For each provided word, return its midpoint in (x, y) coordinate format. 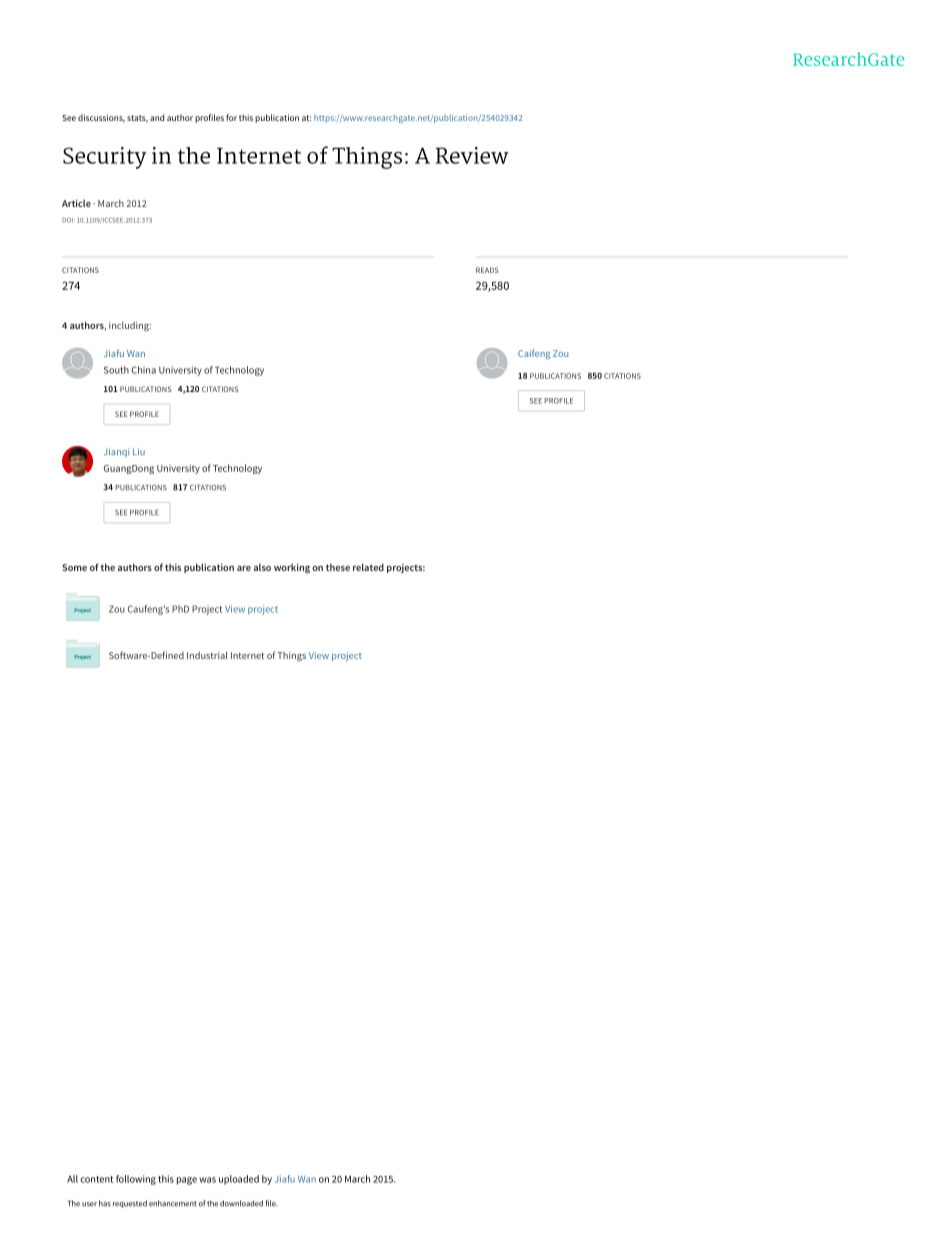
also (262, 567)
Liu (139, 451)
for (231, 117)
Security (105, 158)
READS (487, 270)
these (338, 567)
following (136, 1180)
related (368, 567)
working (292, 568)
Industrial (207, 655)
